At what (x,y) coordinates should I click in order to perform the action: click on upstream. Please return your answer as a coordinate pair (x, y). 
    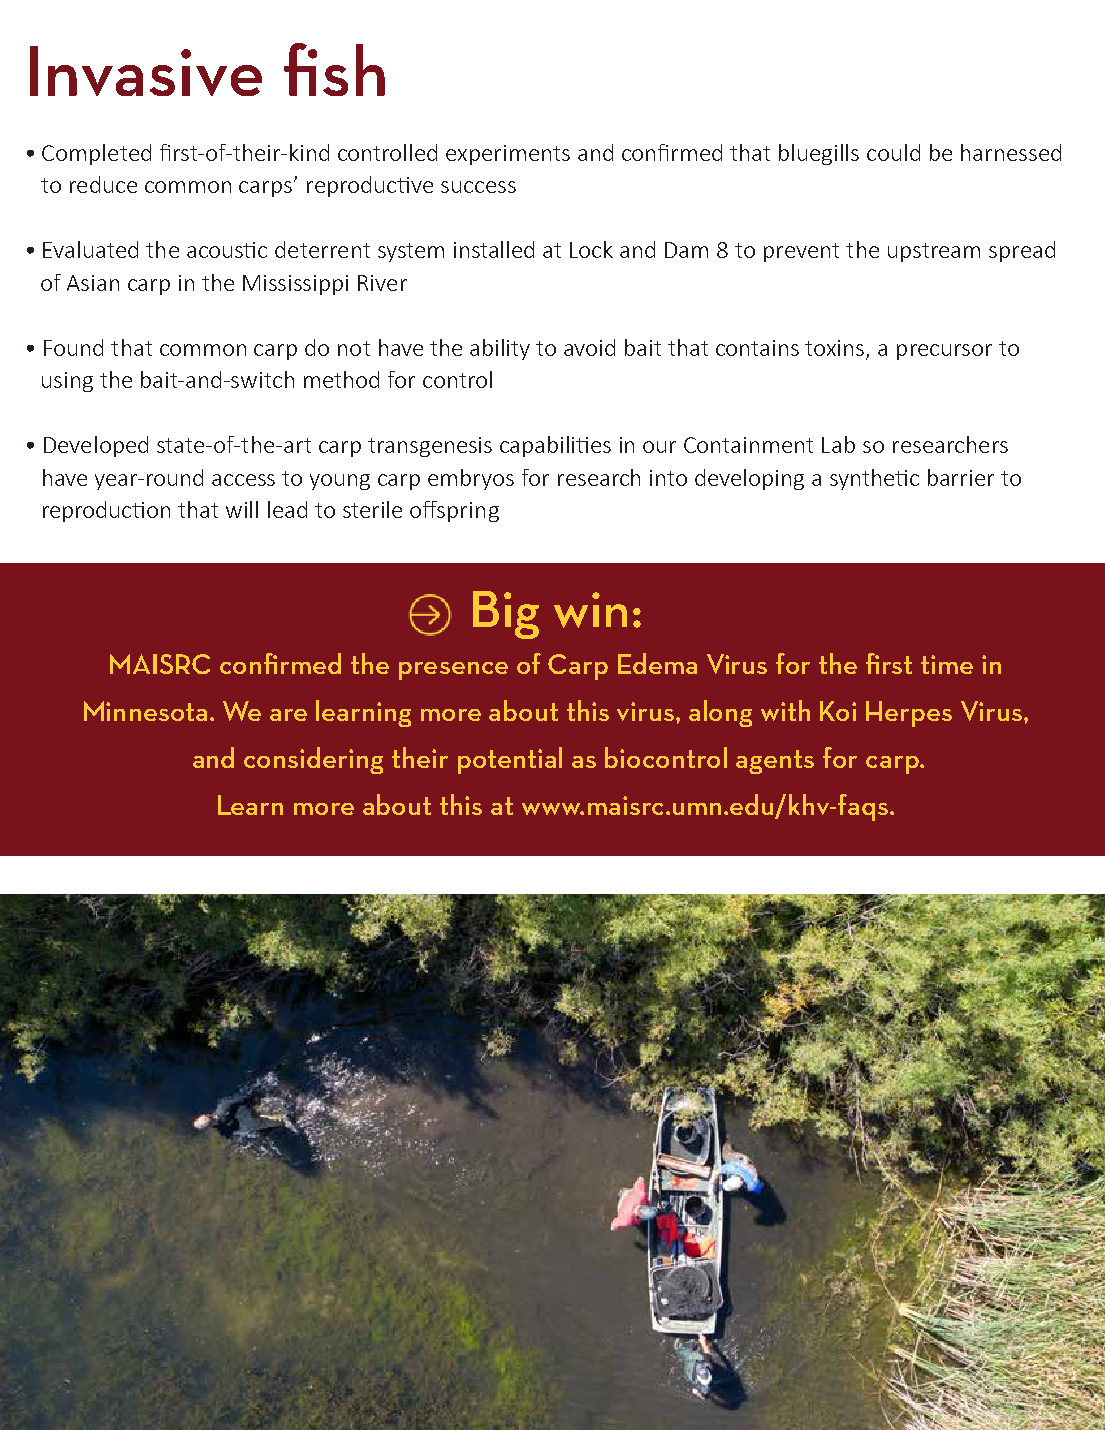
    Looking at the image, I should click on (934, 252).
